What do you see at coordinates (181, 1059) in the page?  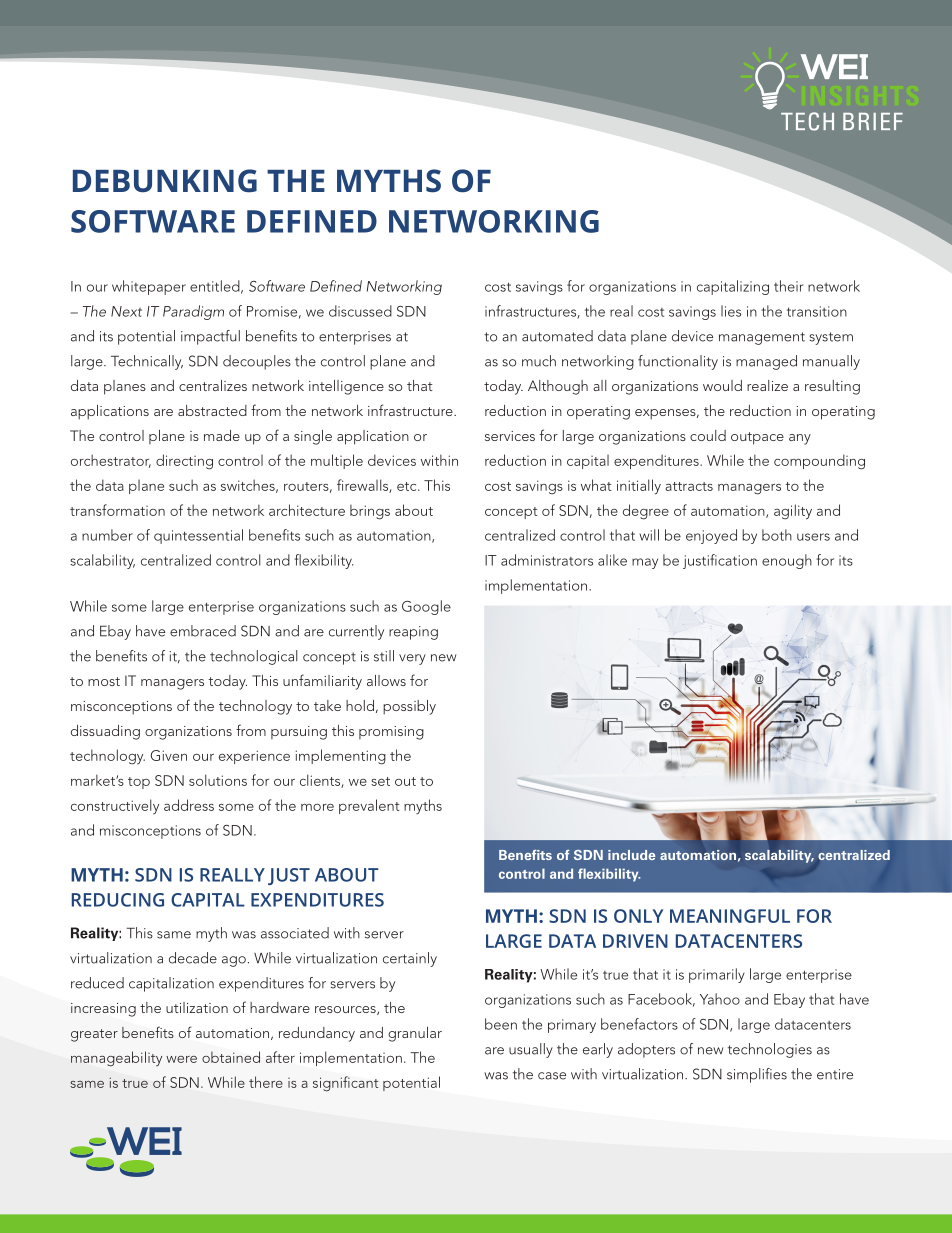 I see `were` at bounding box center [181, 1059].
